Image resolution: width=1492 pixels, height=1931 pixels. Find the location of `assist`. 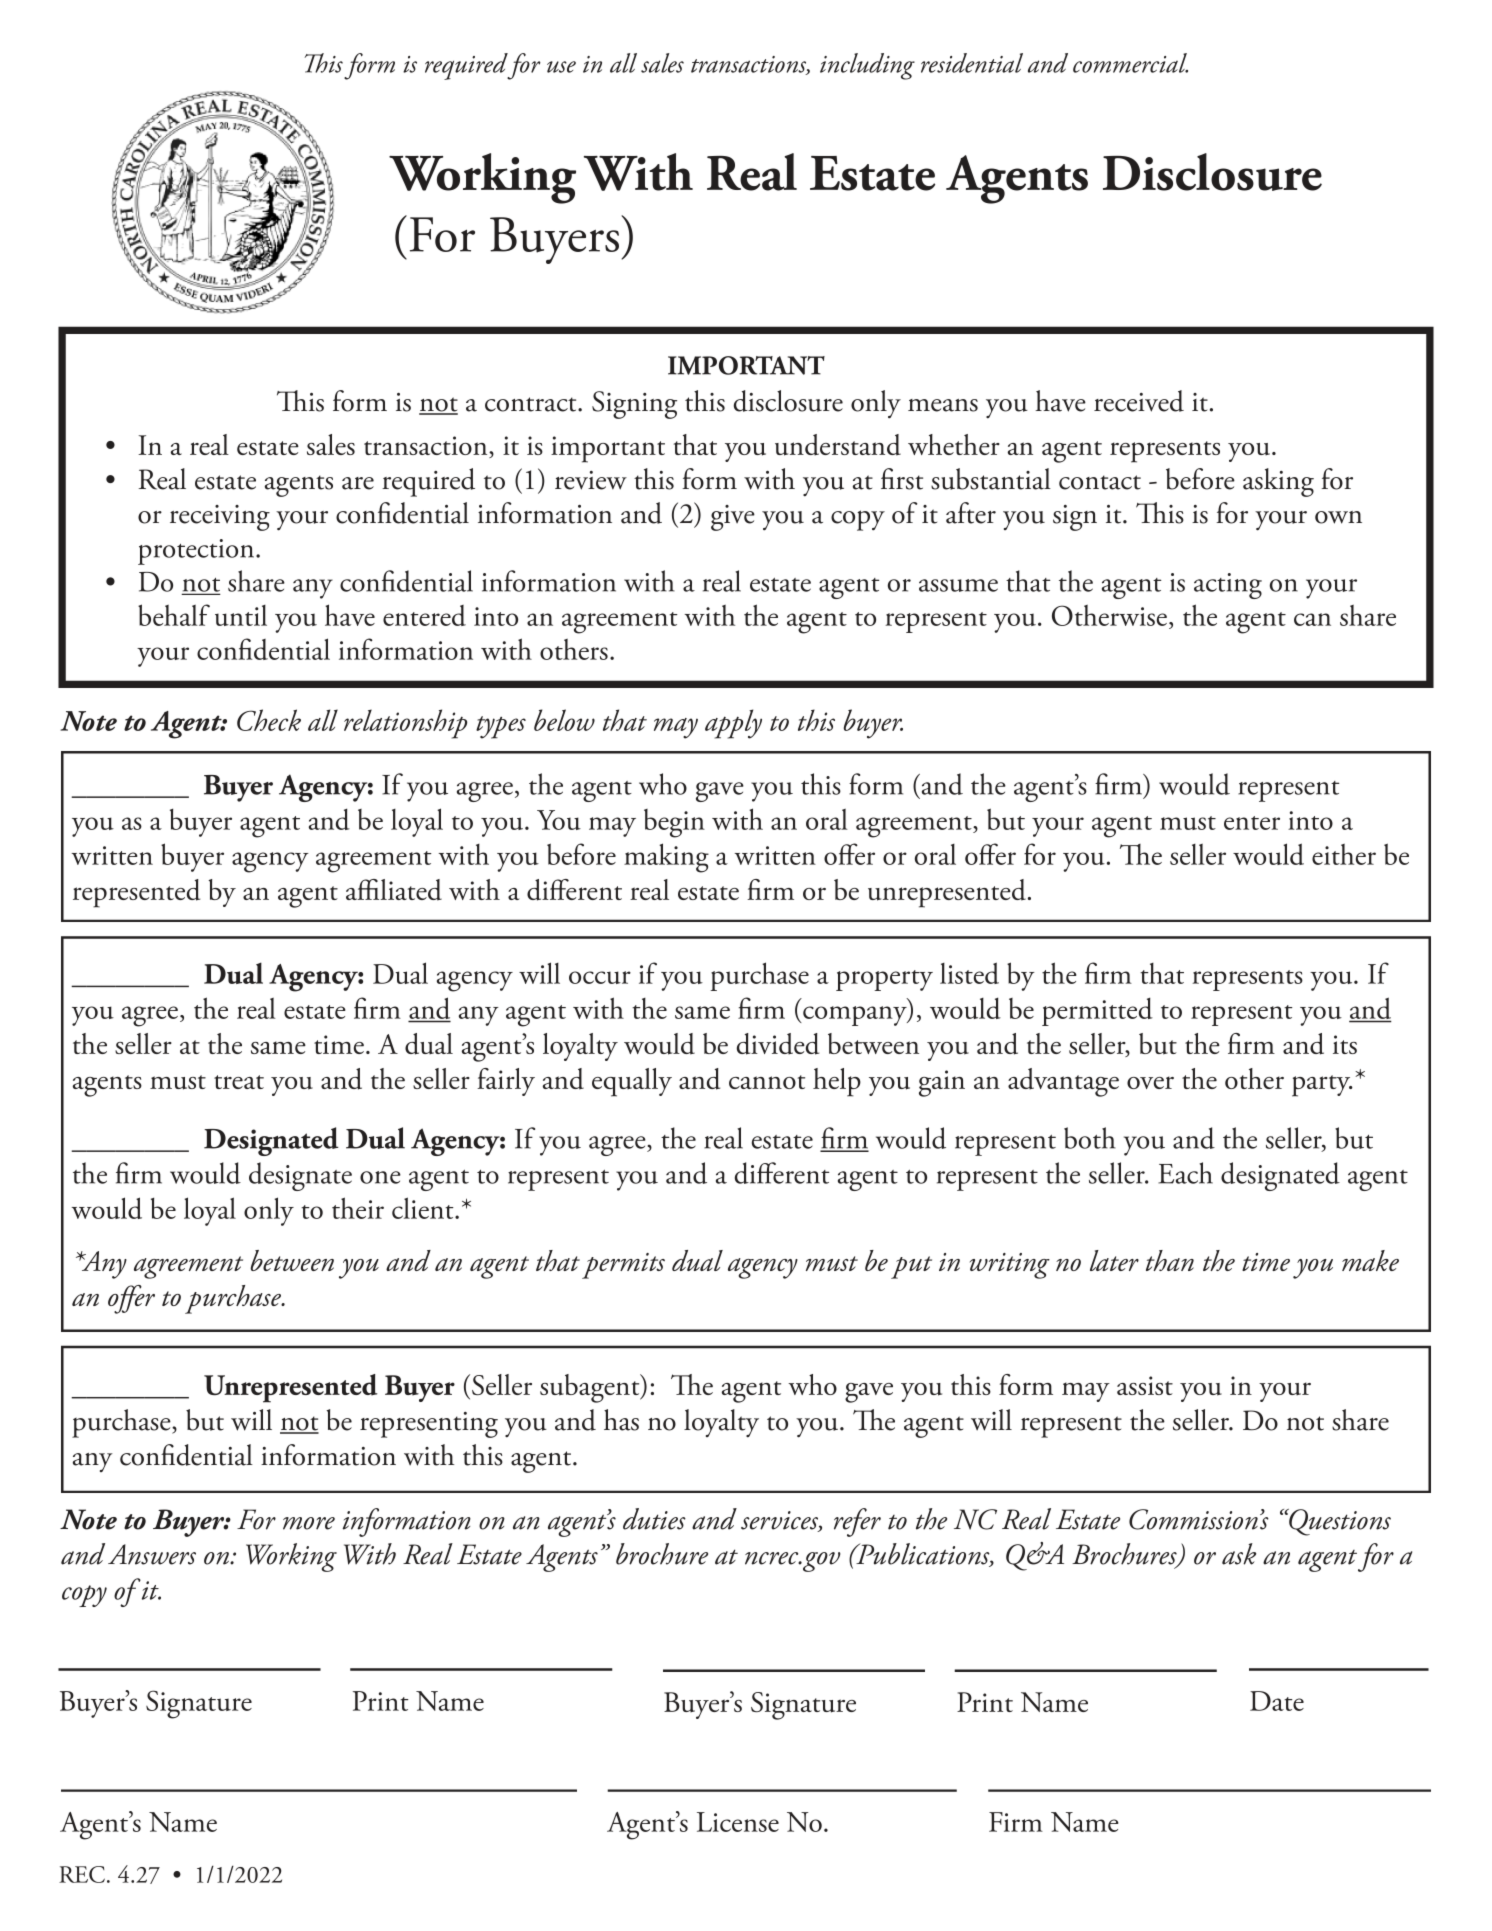

assist is located at coordinates (1145, 1385).
